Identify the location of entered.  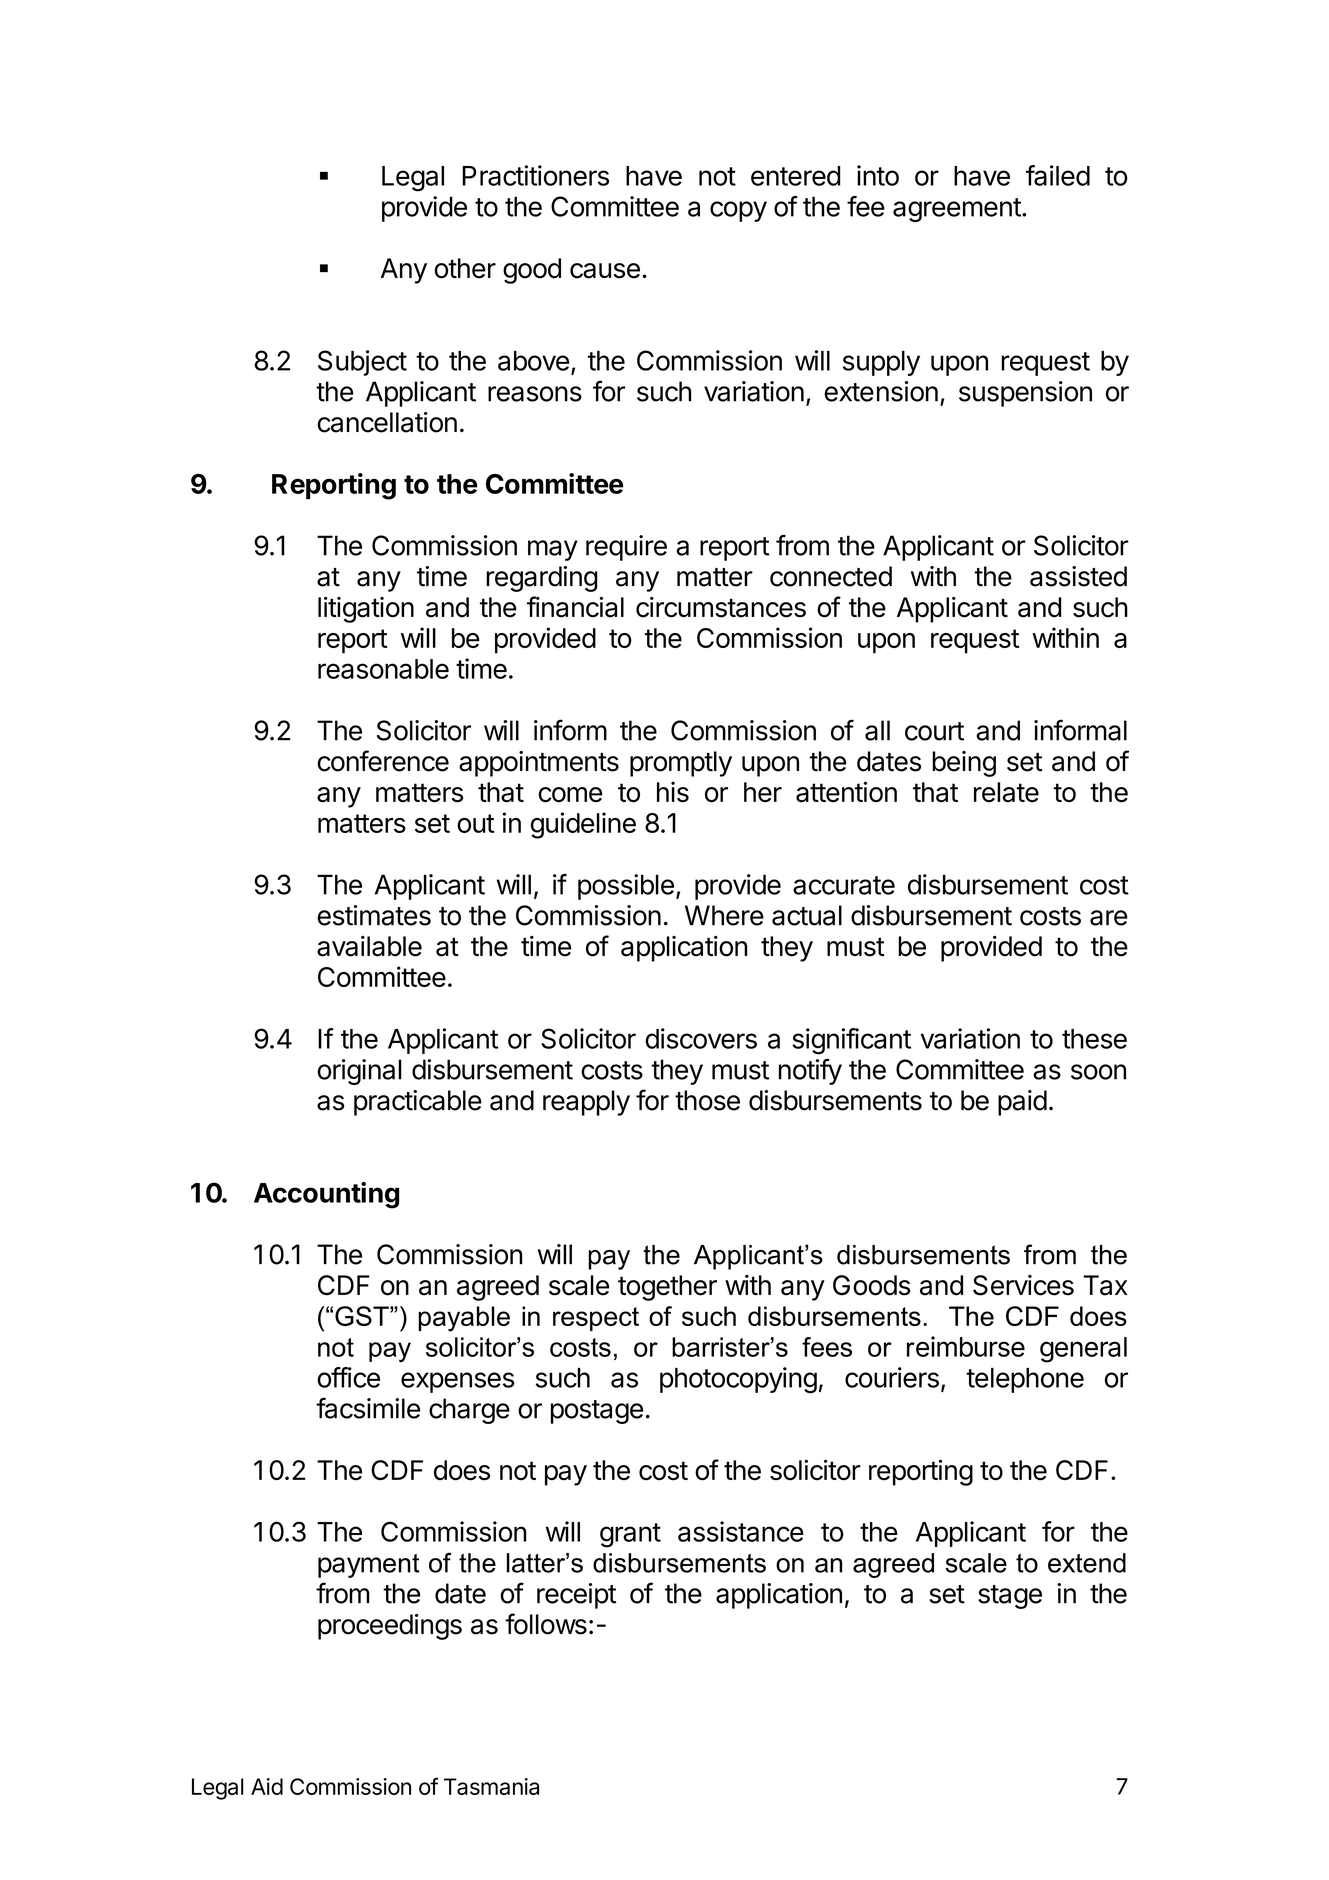
(795, 176).
